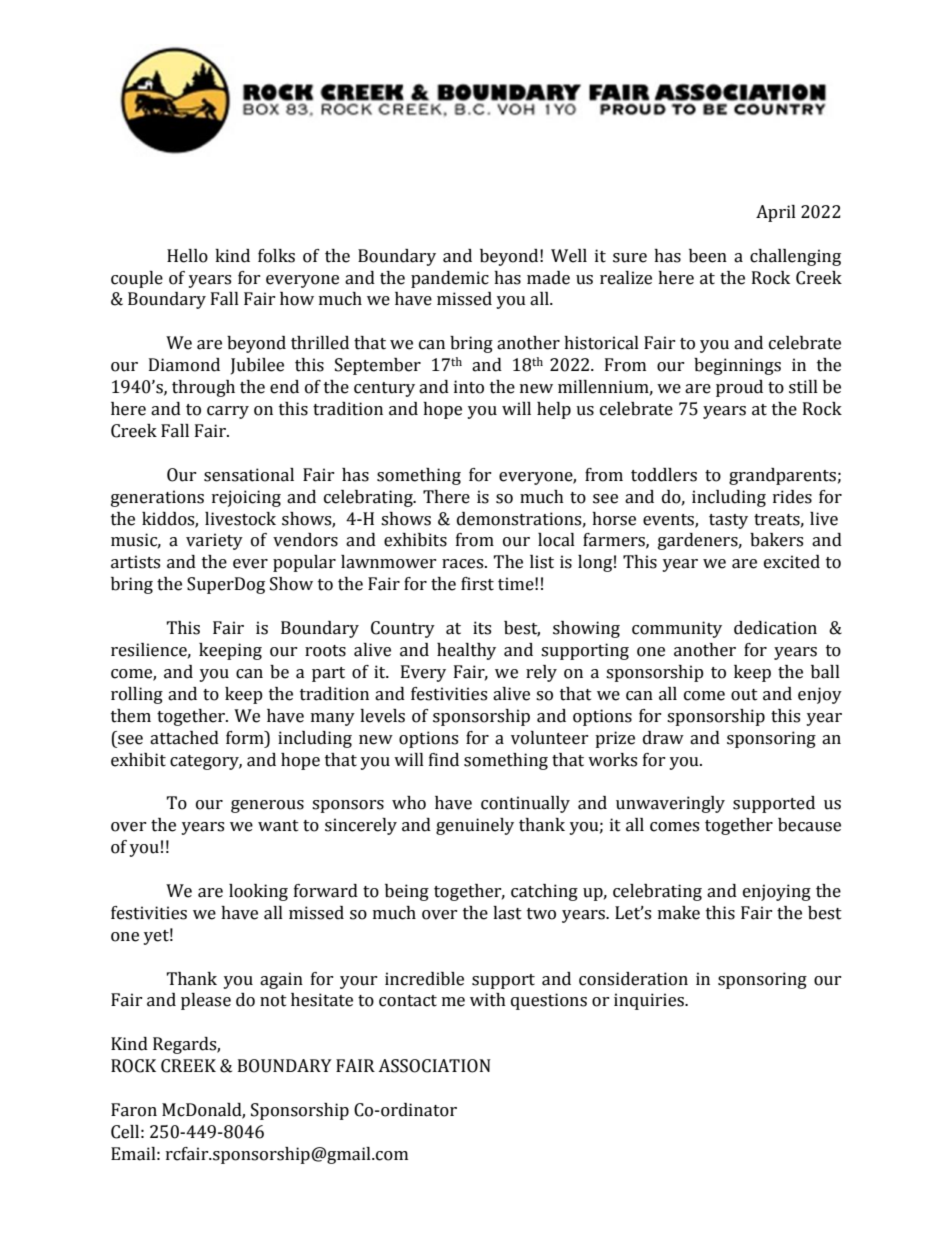 Image resolution: width=952 pixels, height=1233 pixels. Describe the element at coordinates (434, 1066) in the screenshot. I see `ASSOCIATION` at that location.
